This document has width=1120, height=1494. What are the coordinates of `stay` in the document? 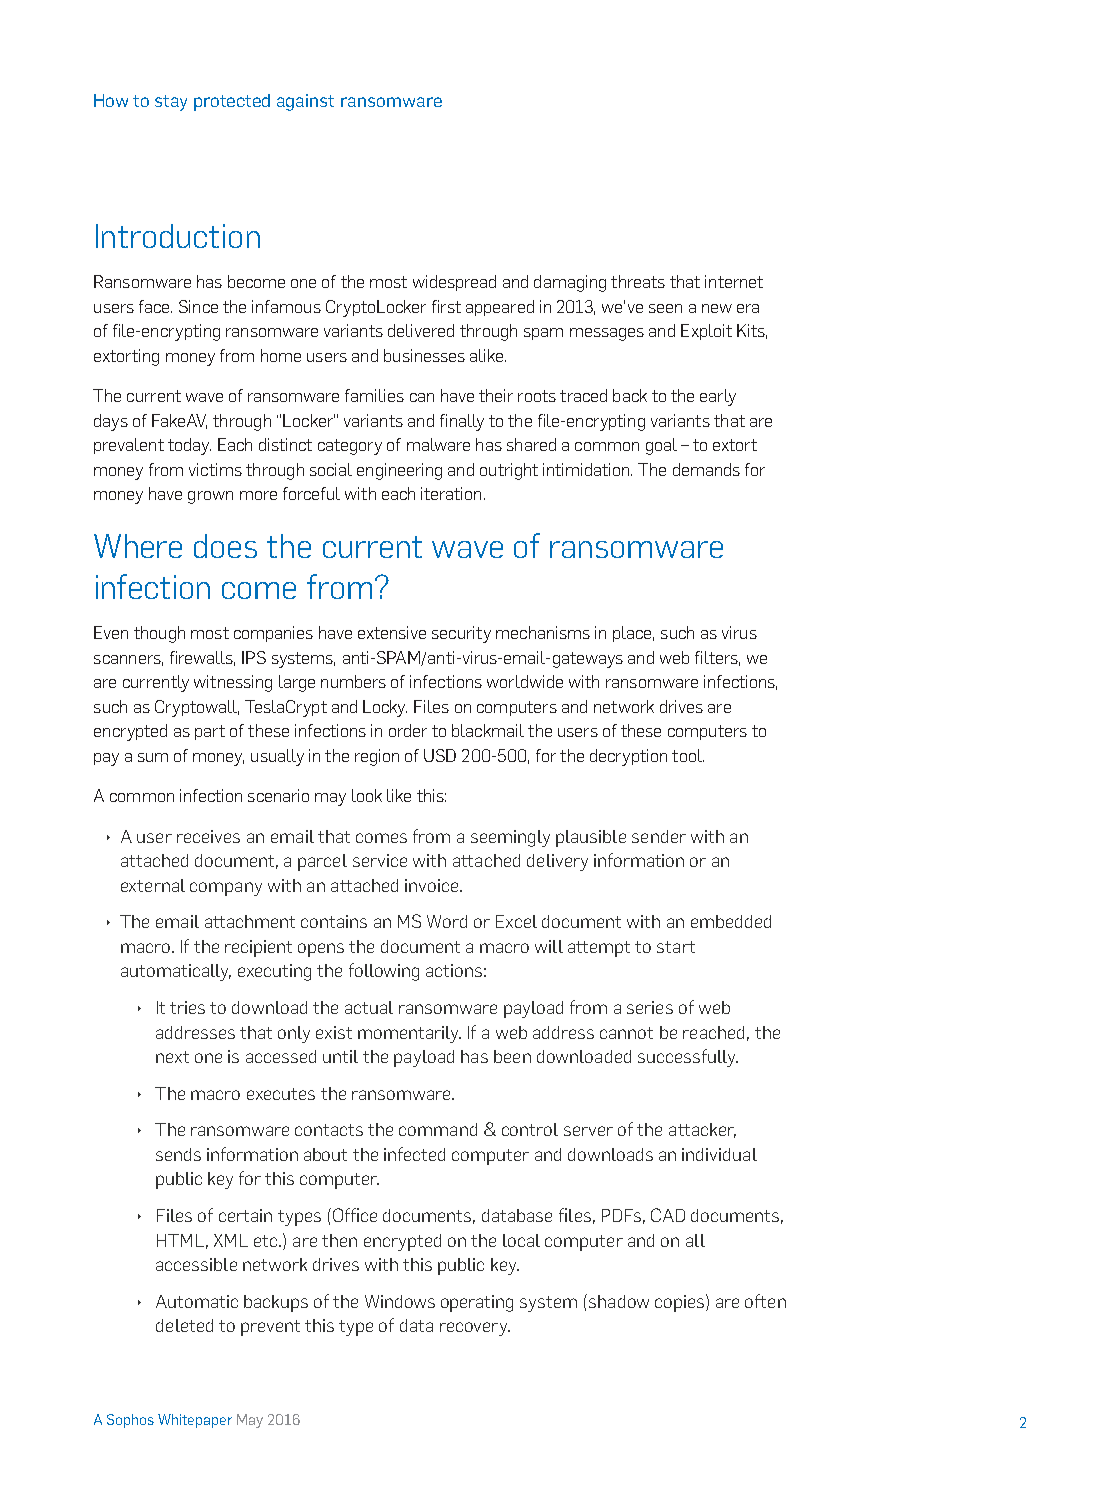 It's located at (171, 103).
